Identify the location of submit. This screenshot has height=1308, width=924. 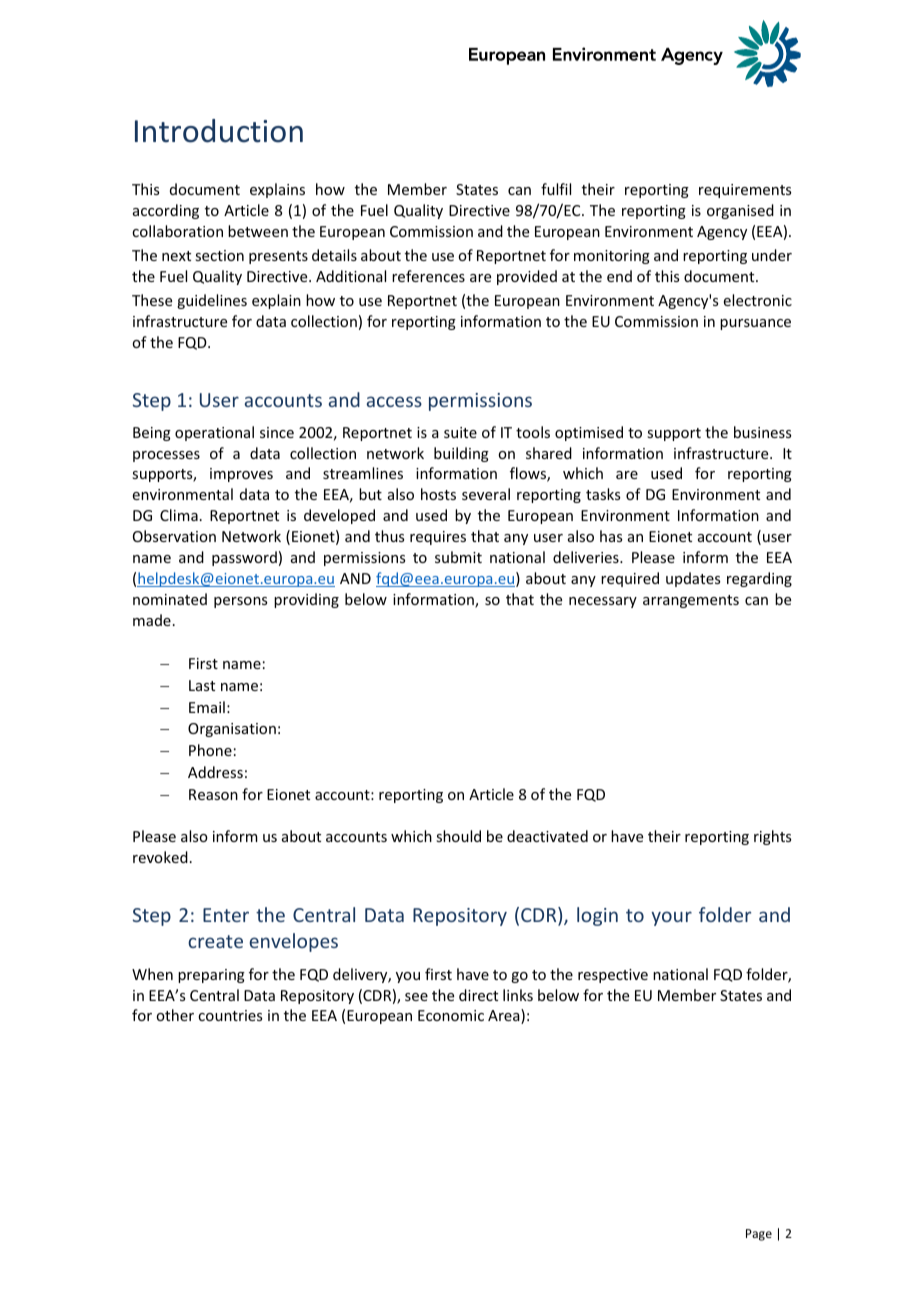
(458, 557).
